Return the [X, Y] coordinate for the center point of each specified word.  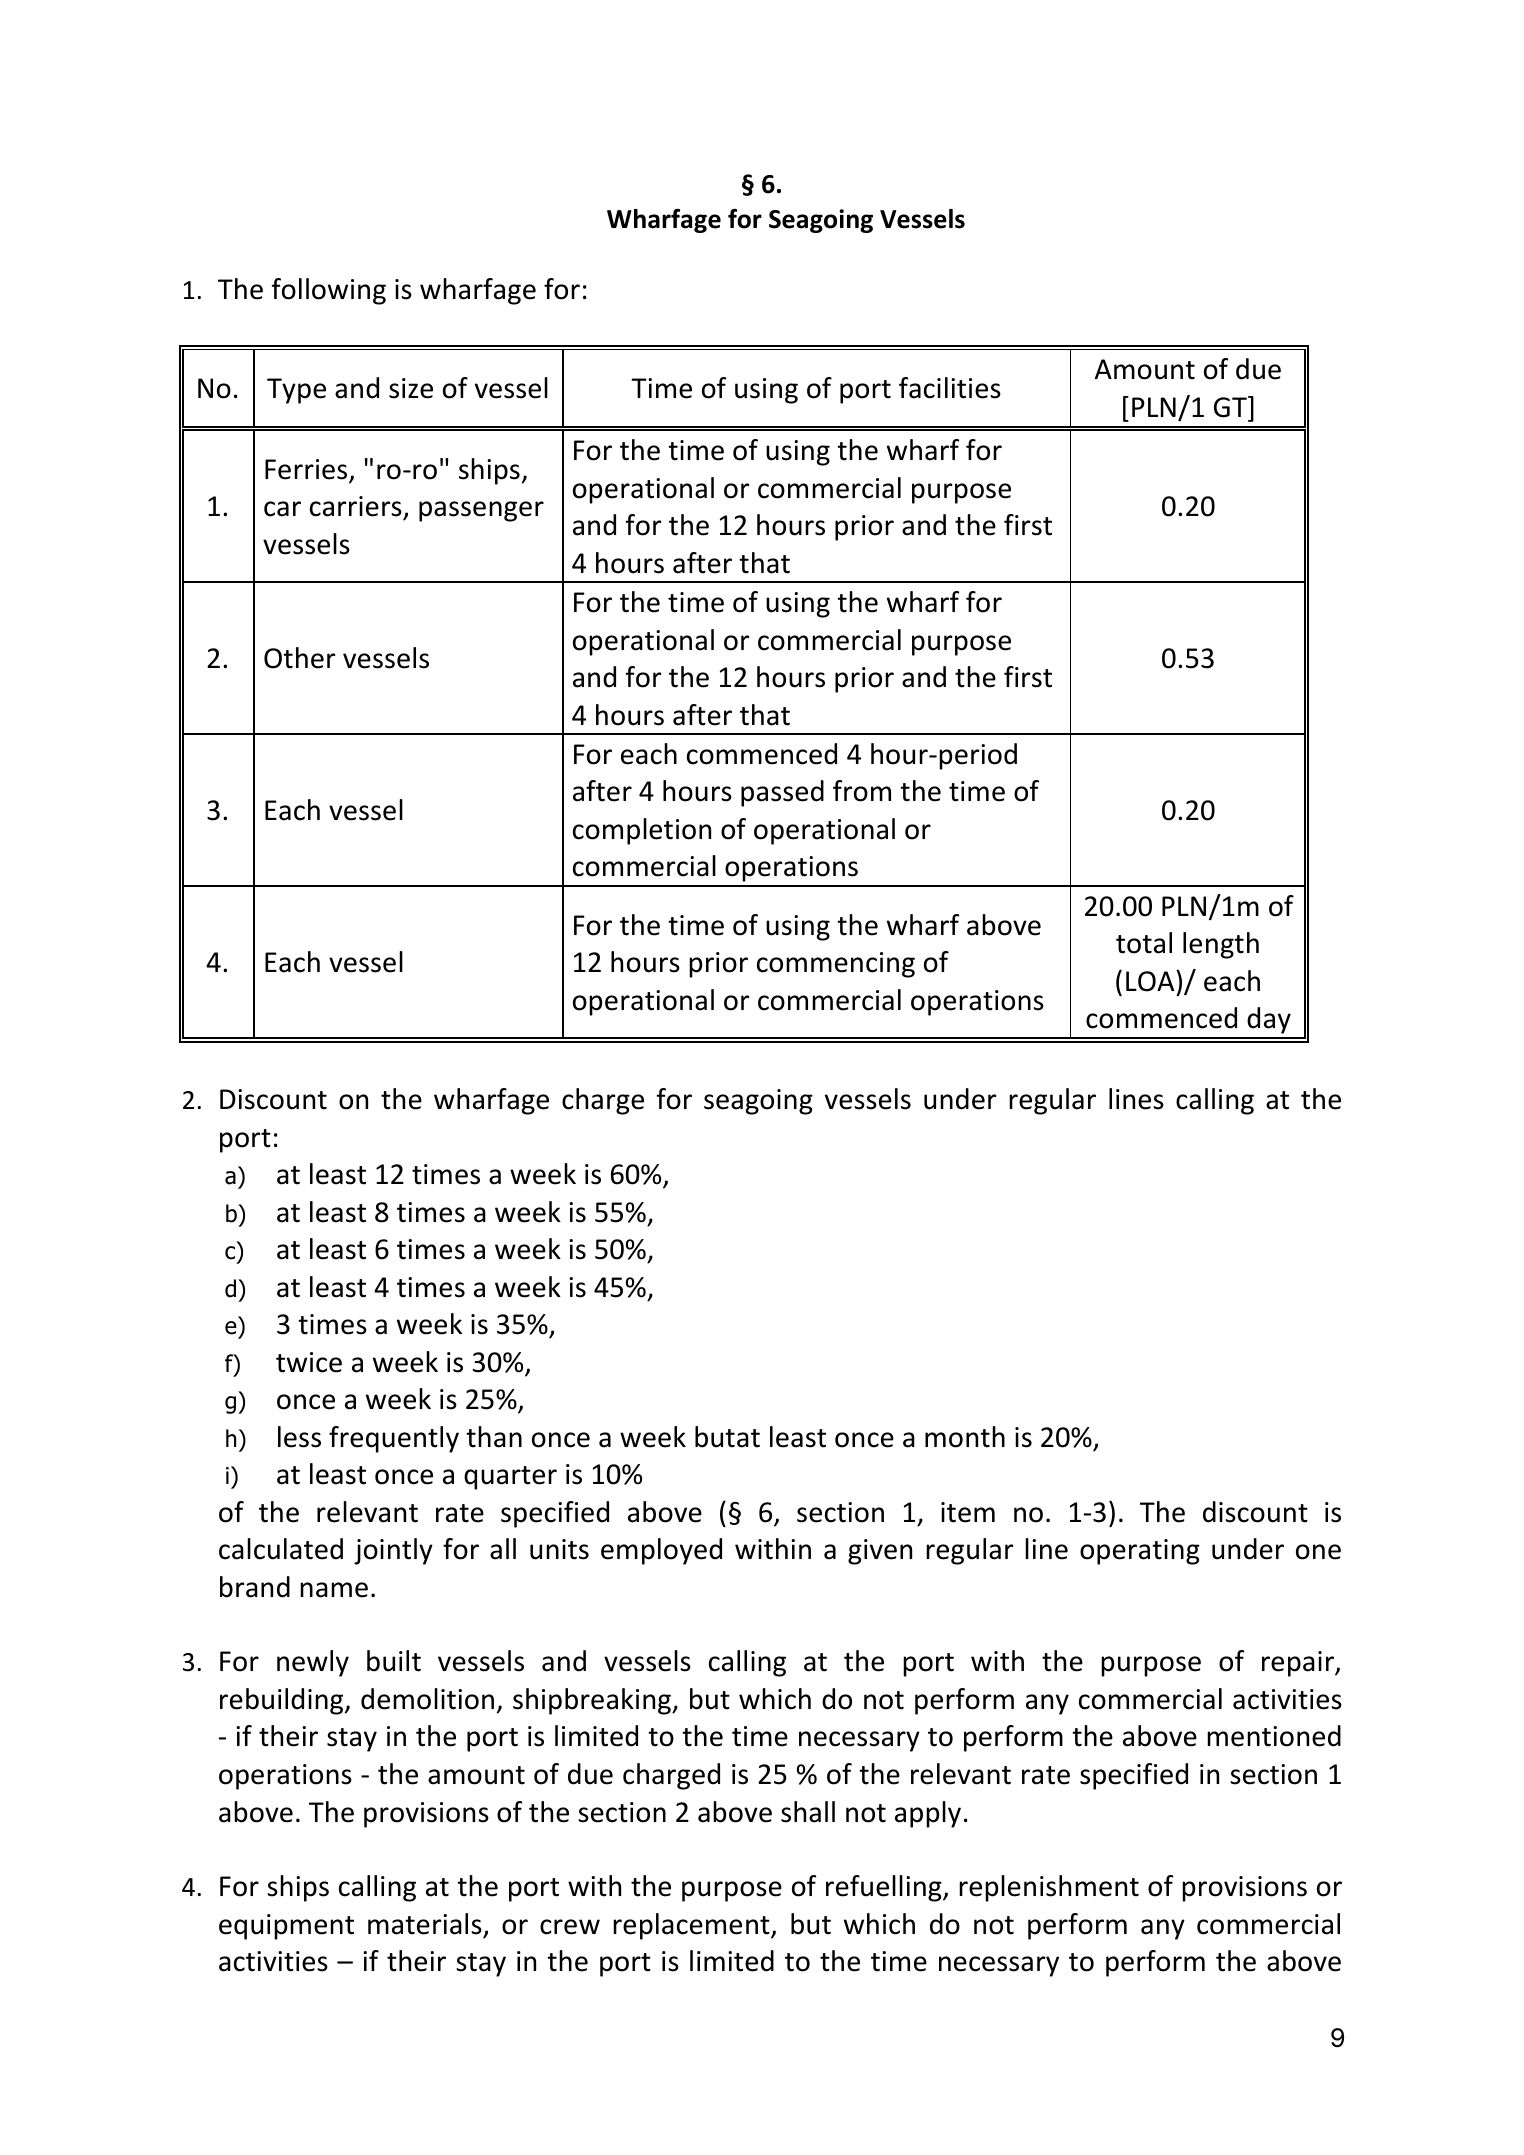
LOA [1151, 981]
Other [299, 658]
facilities [950, 388]
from [862, 791]
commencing [836, 965]
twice [309, 1362]
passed [782, 793]
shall [808, 1812]
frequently [394, 1439]
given [880, 1552]
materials [425, 1924]
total [1144, 943]
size [411, 388]
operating [1140, 1552]
